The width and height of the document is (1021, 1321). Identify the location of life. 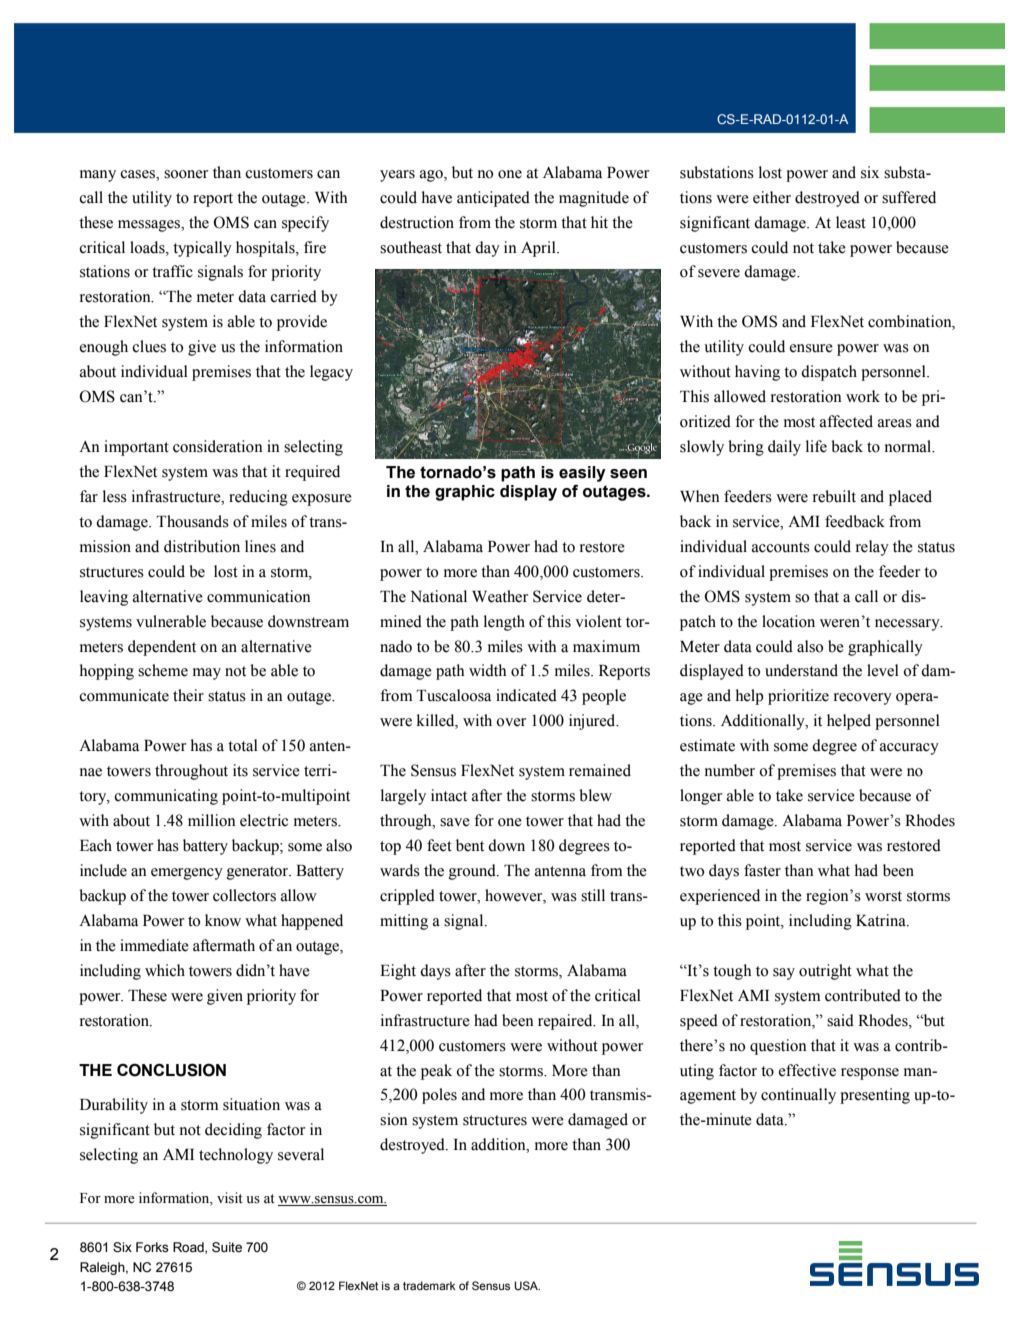
(816, 446).
